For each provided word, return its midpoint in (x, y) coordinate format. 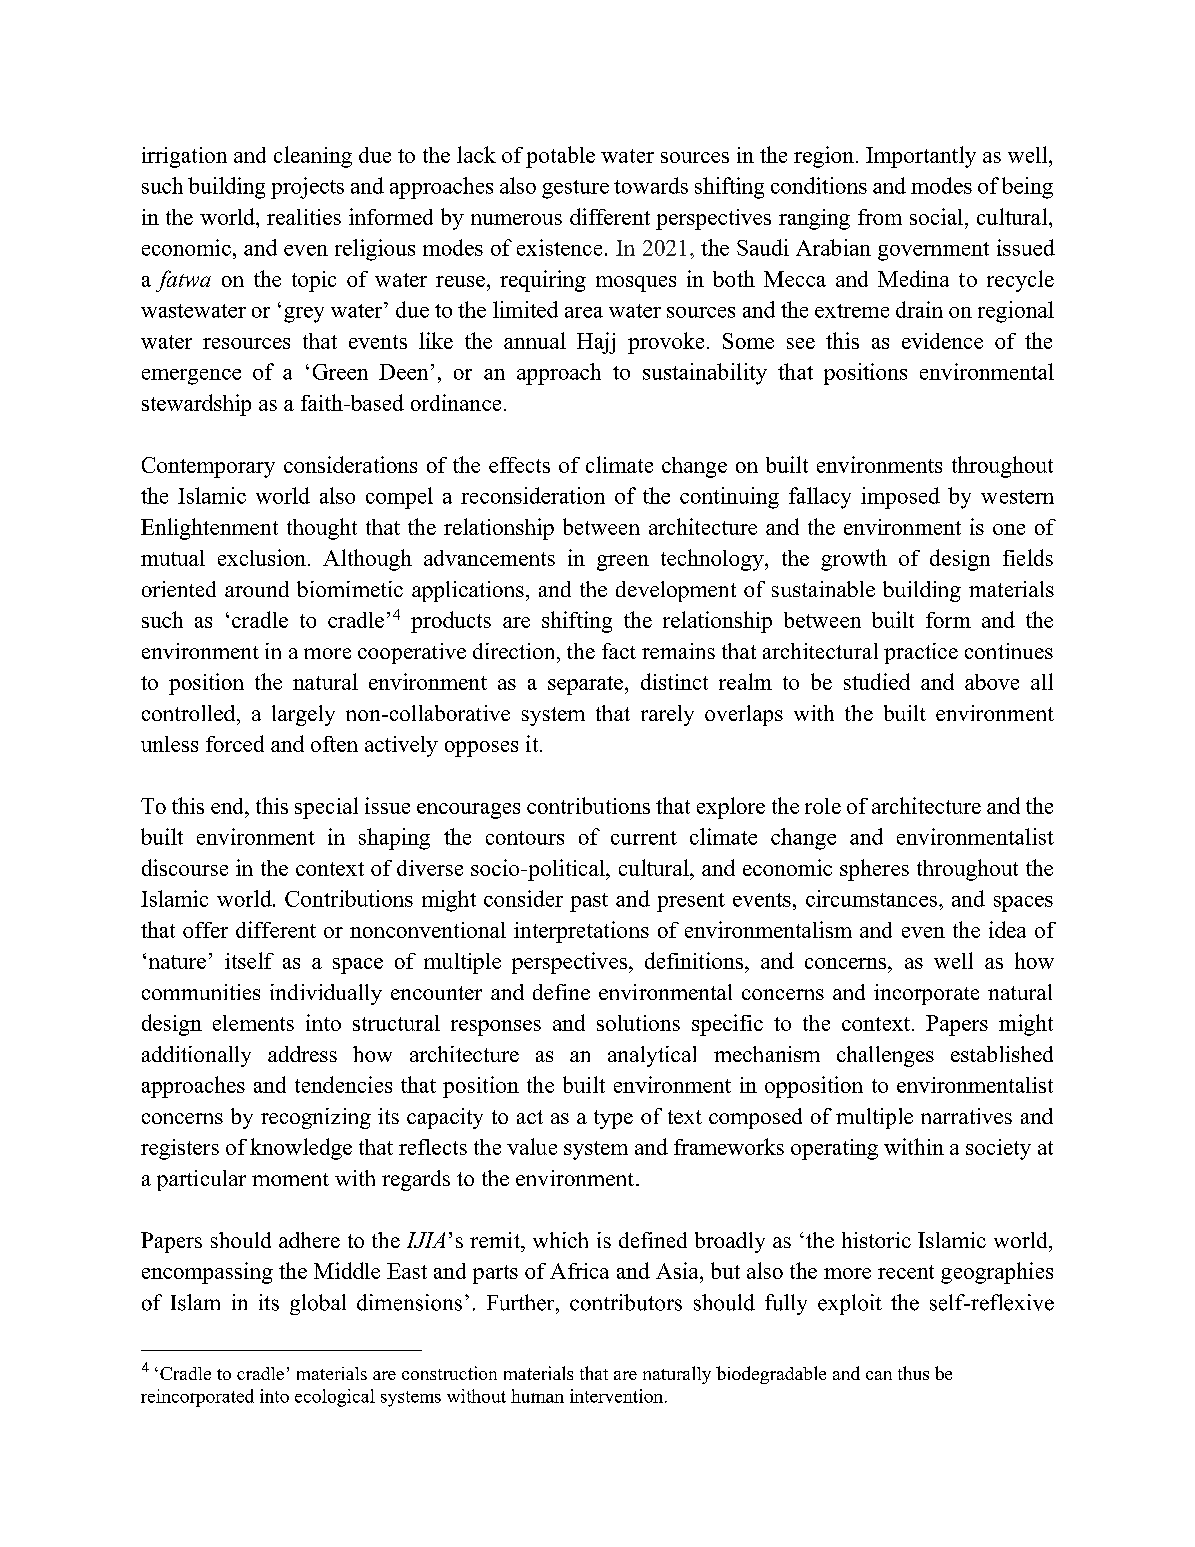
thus (913, 1373)
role (823, 806)
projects (307, 188)
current (644, 838)
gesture (575, 189)
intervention (618, 1396)
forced (235, 743)
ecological (335, 1398)
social (936, 216)
